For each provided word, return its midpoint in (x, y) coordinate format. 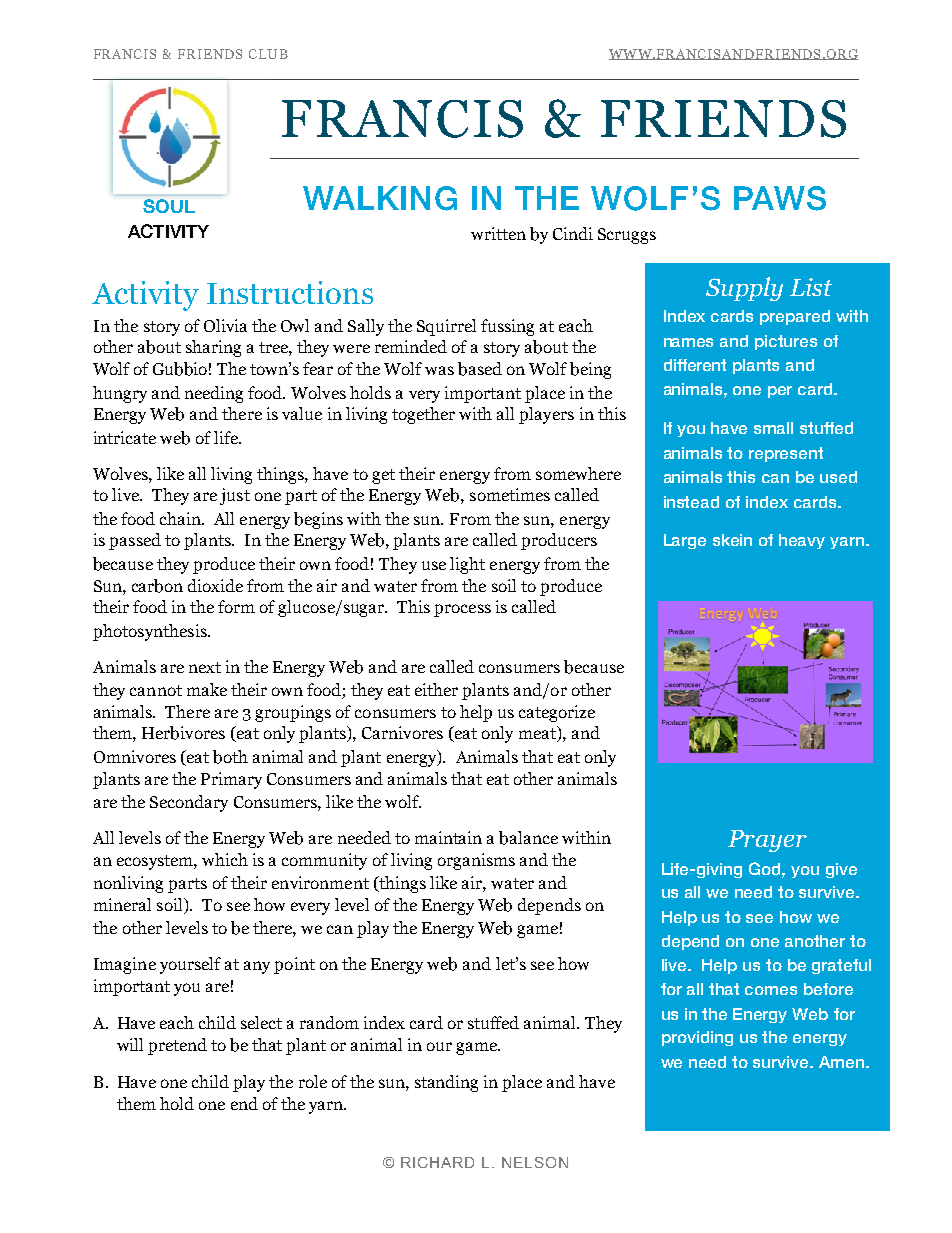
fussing (507, 327)
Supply (744, 289)
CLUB (268, 54)
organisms (476, 861)
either (436, 689)
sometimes (510, 494)
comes (771, 990)
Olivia (225, 325)
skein (732, 540)
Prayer (767, 841)
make (207, 689)
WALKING (380, 198)
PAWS (780, 198)
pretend (177, 1046)
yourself (190, 965)
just (235, 496)
